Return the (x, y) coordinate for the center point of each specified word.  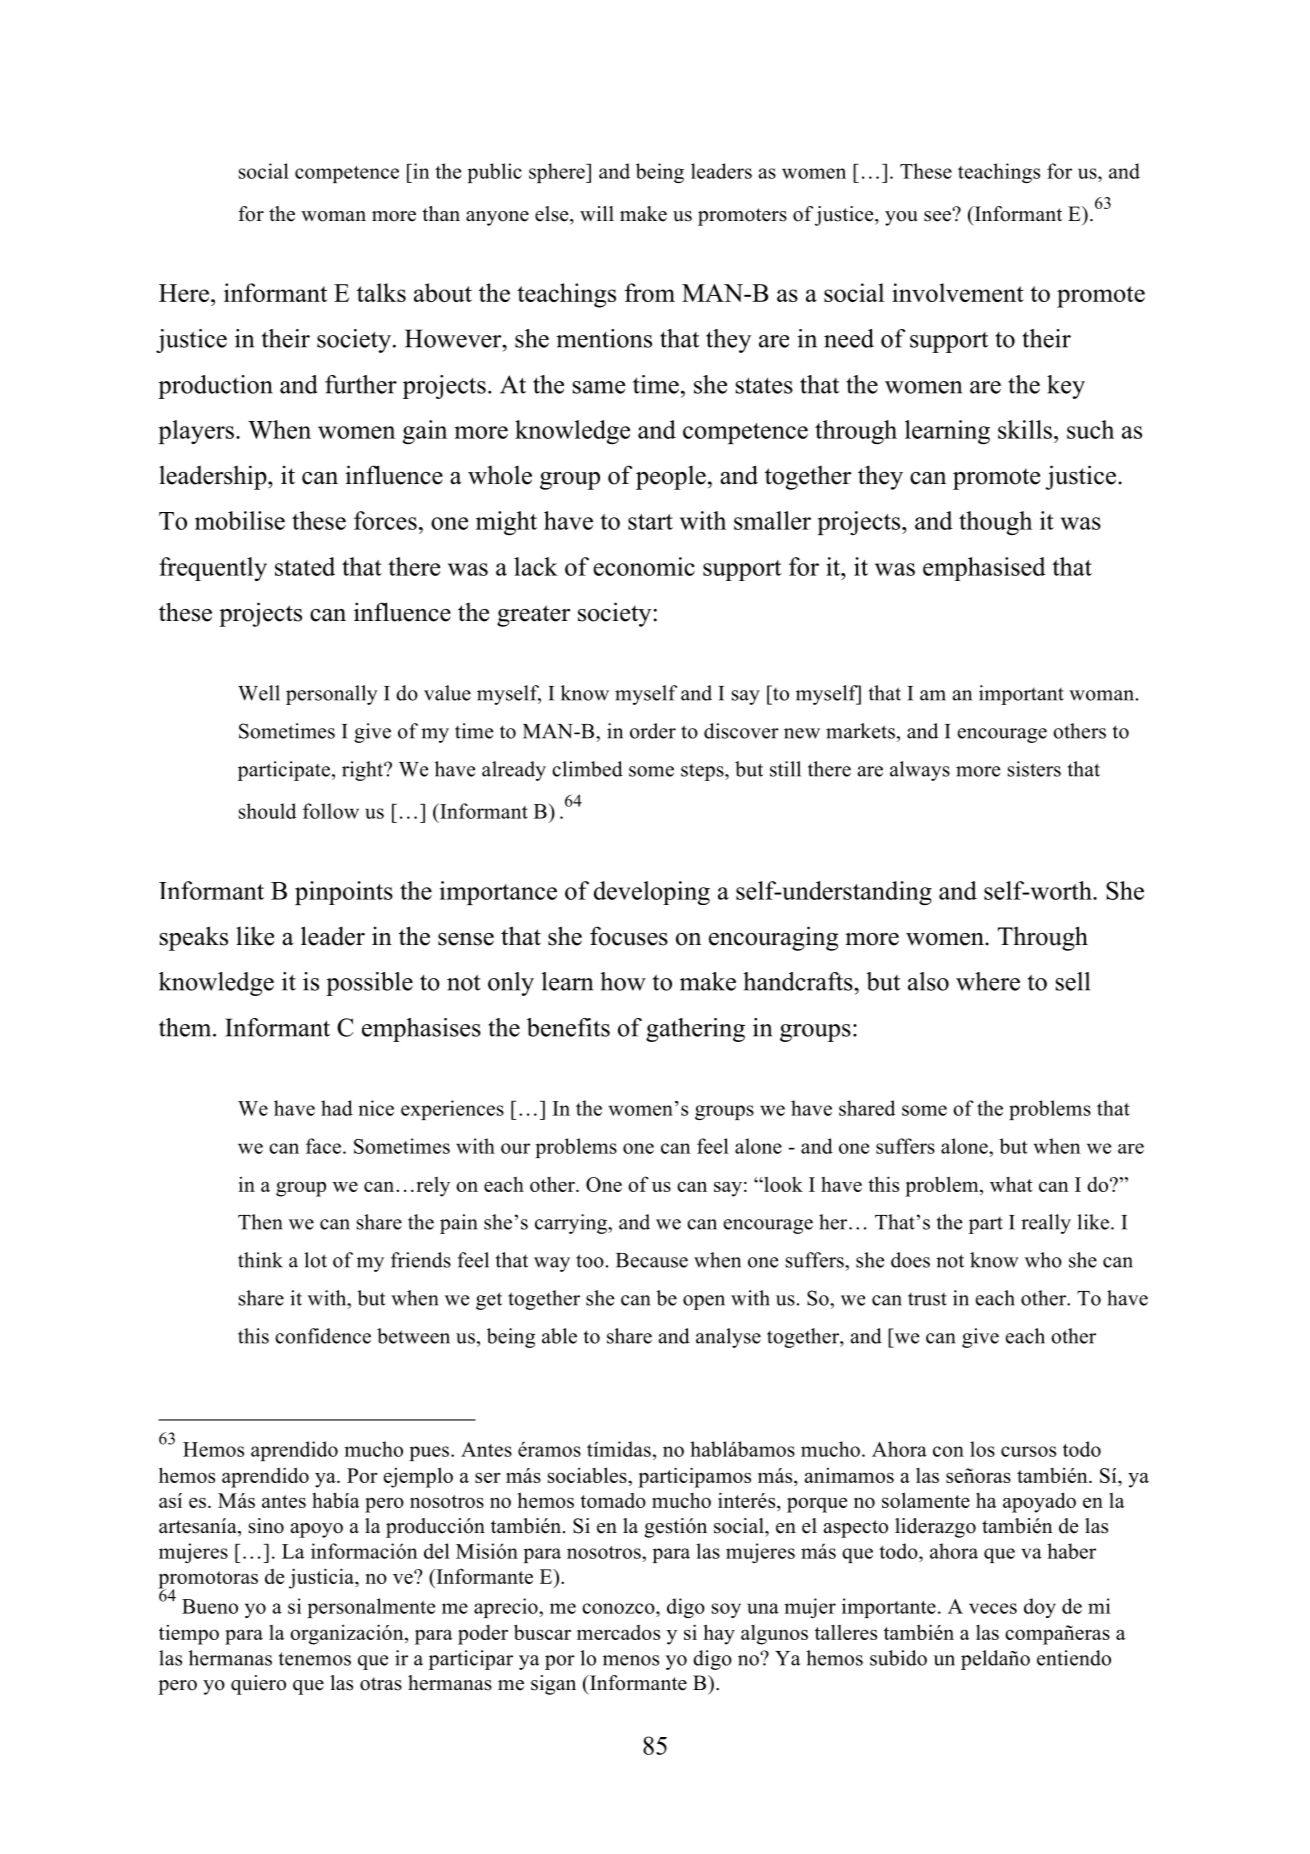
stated (305, 566)
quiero (258, 1685)
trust (927, 1299)
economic (644, 566)
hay (719, 1634)
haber (1071, 1551)
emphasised (984, 569)
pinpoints (344, 893)
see (938, 215)
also (928, 981)
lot (315, 1260)
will (597, 213)
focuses (629, 936)
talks (381, 292)
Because (652, 1260)
